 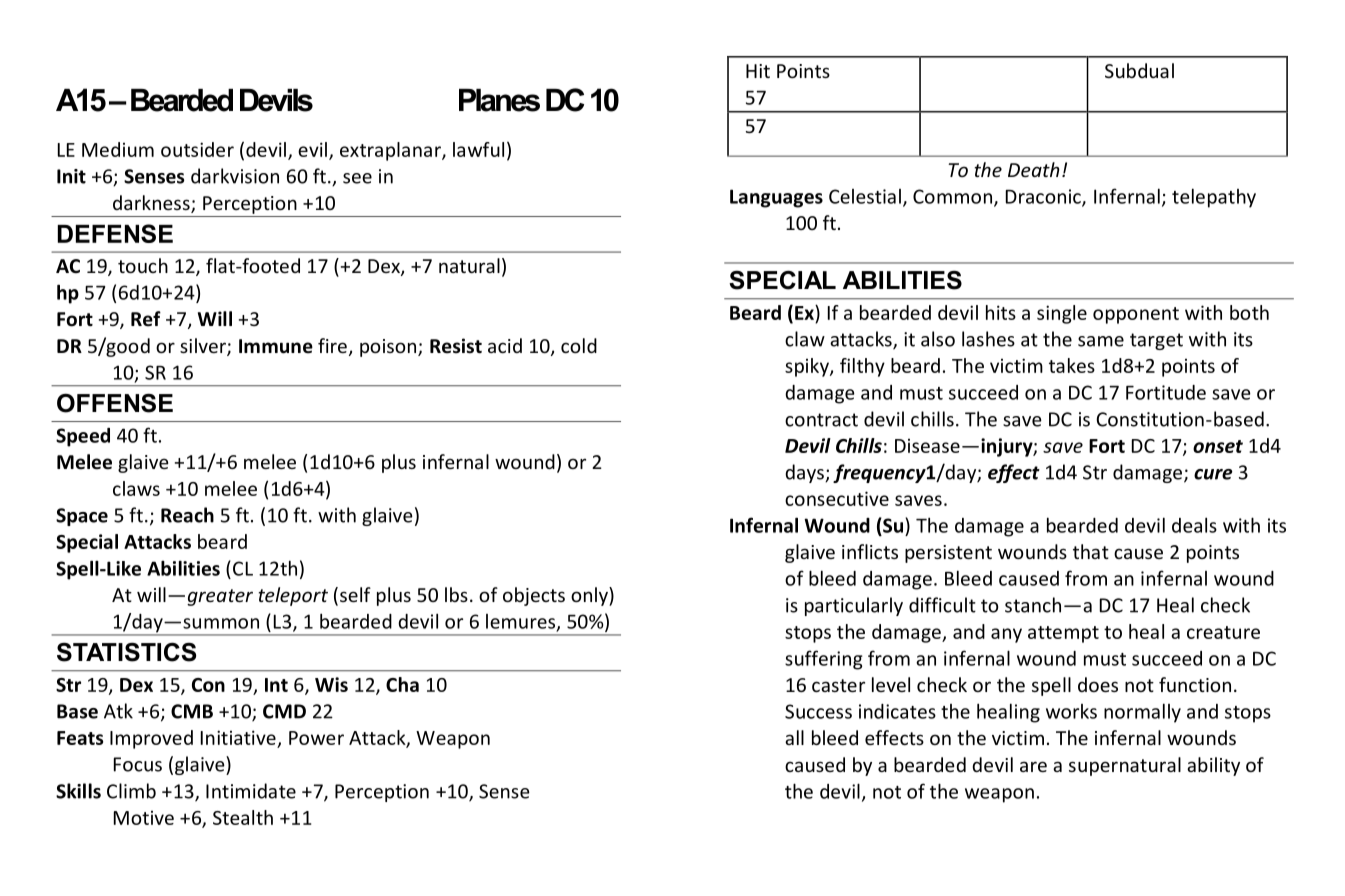 What do you see at coordinates (126, 652) in the document?
I see `STATISTICS` at bounding box center [126, 652].
